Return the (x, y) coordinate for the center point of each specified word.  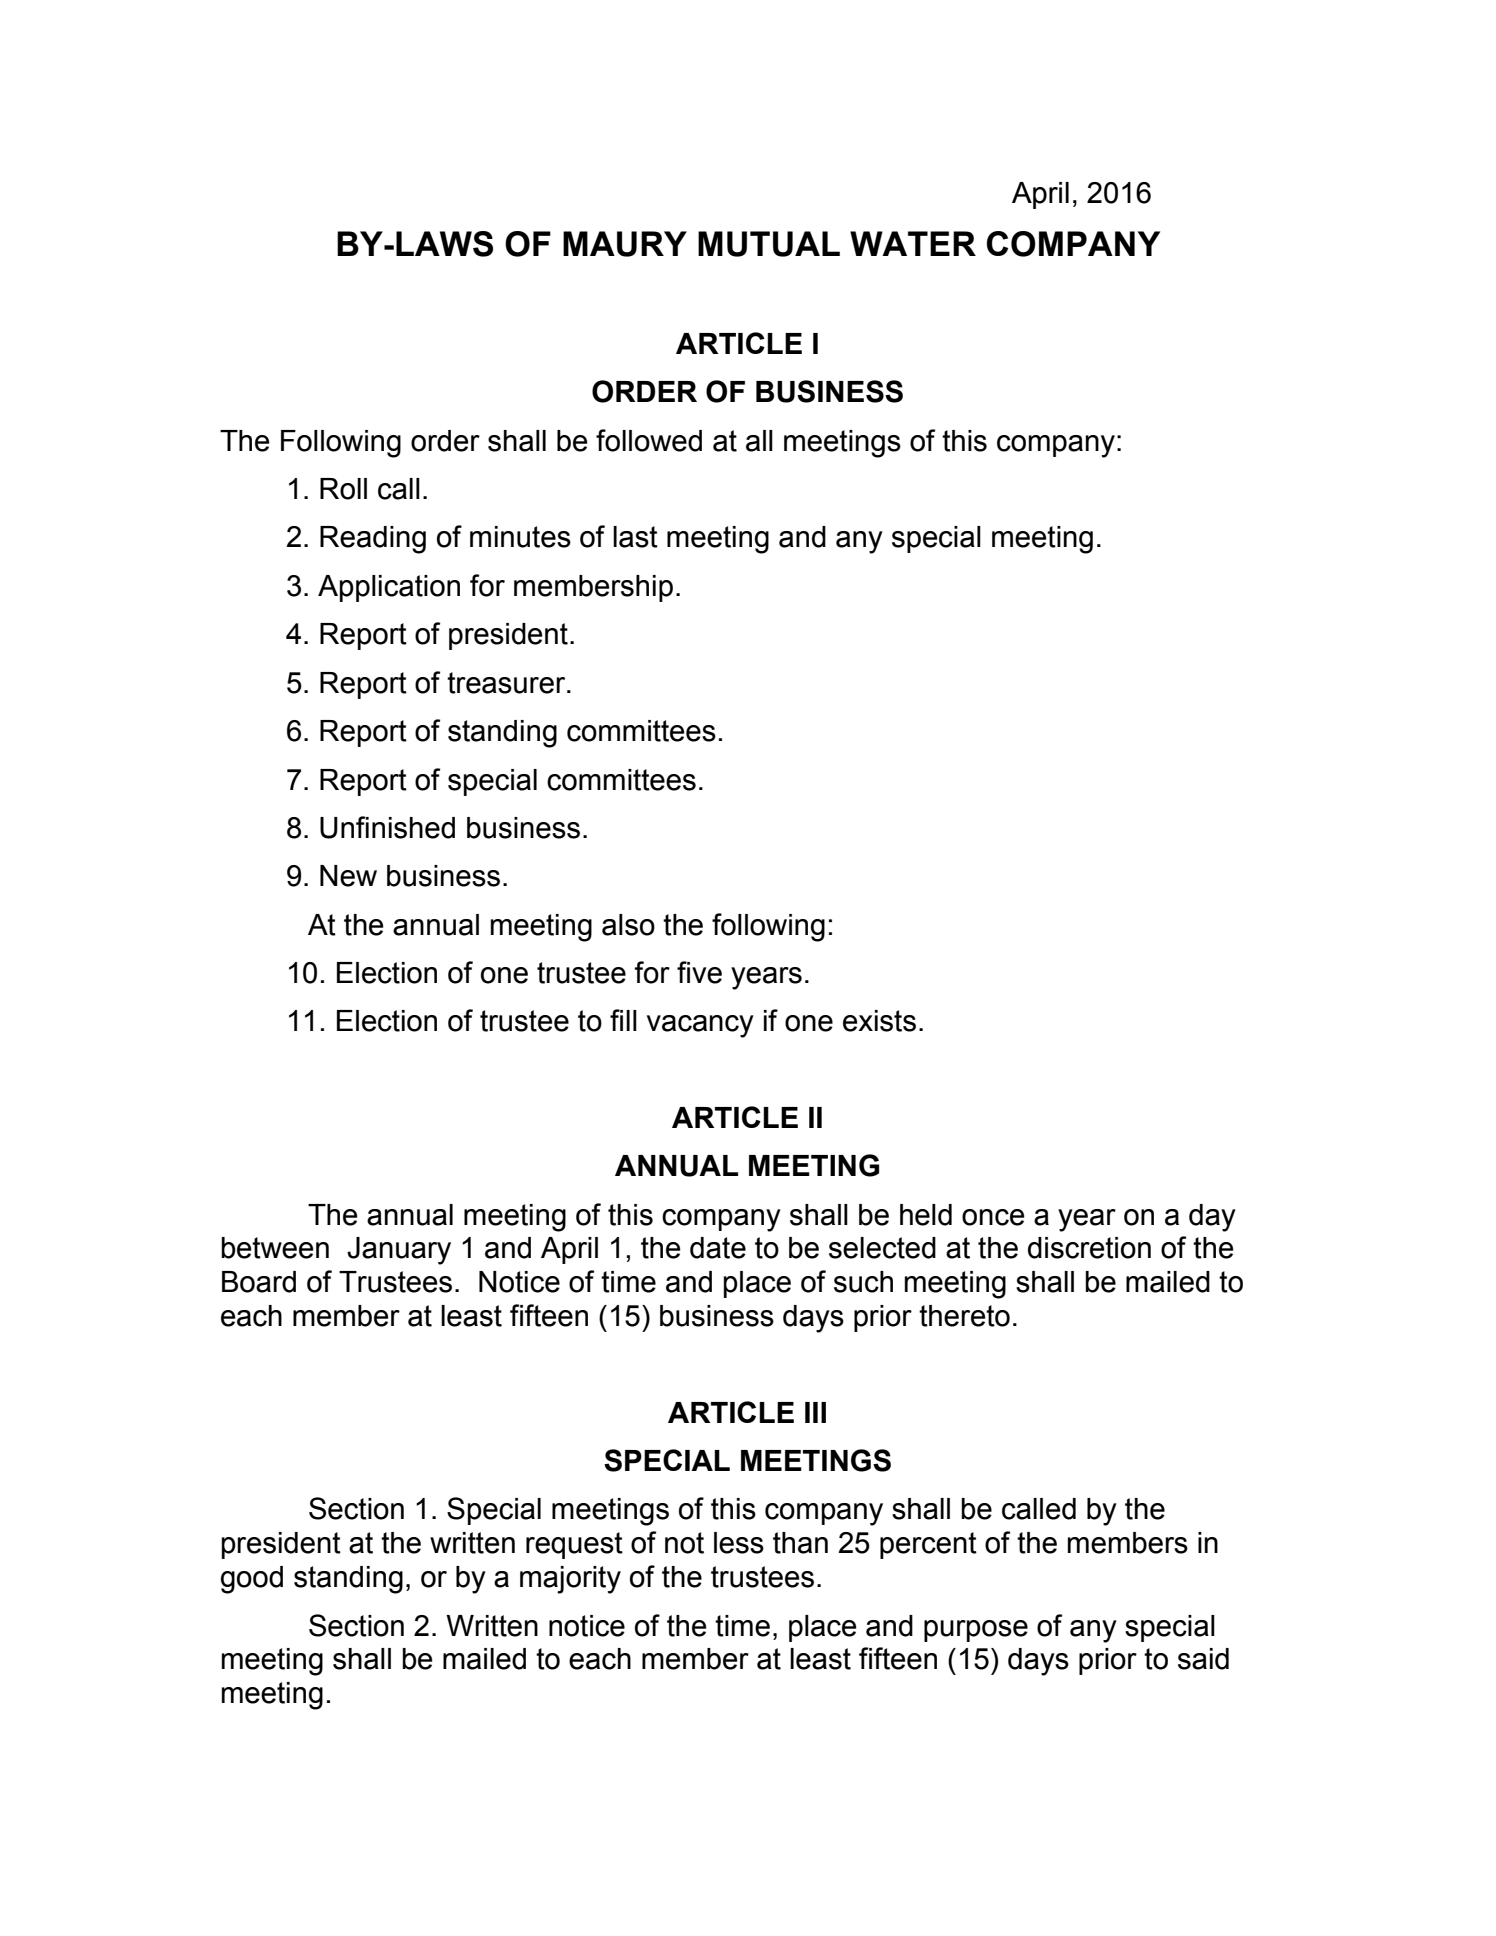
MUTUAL (769, 244)
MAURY (625, 244)
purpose (976, 1631)
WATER (913, 243)
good (252, 1580)
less (739, 1543)
